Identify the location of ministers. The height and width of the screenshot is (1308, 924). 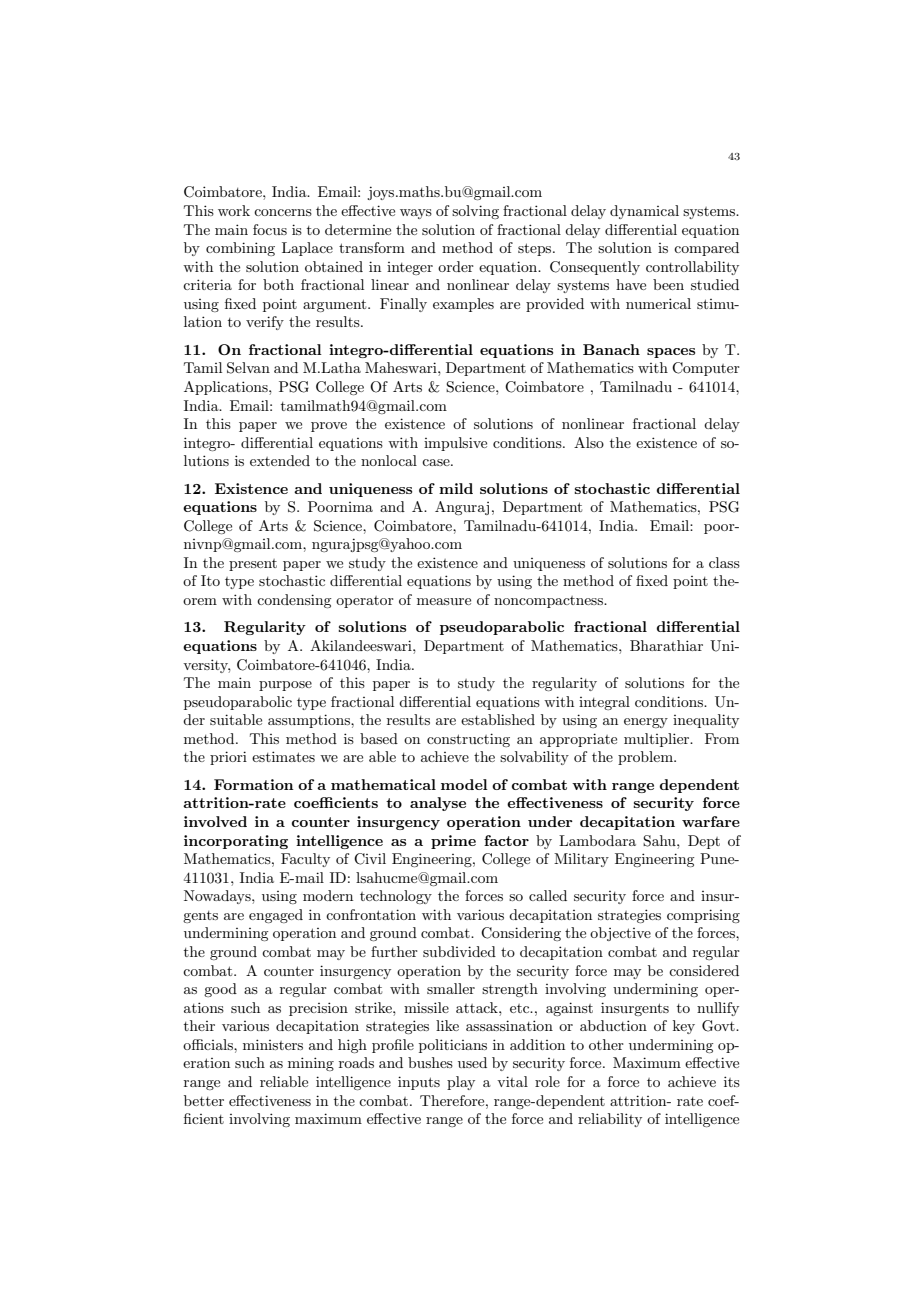
(273, 1044).
